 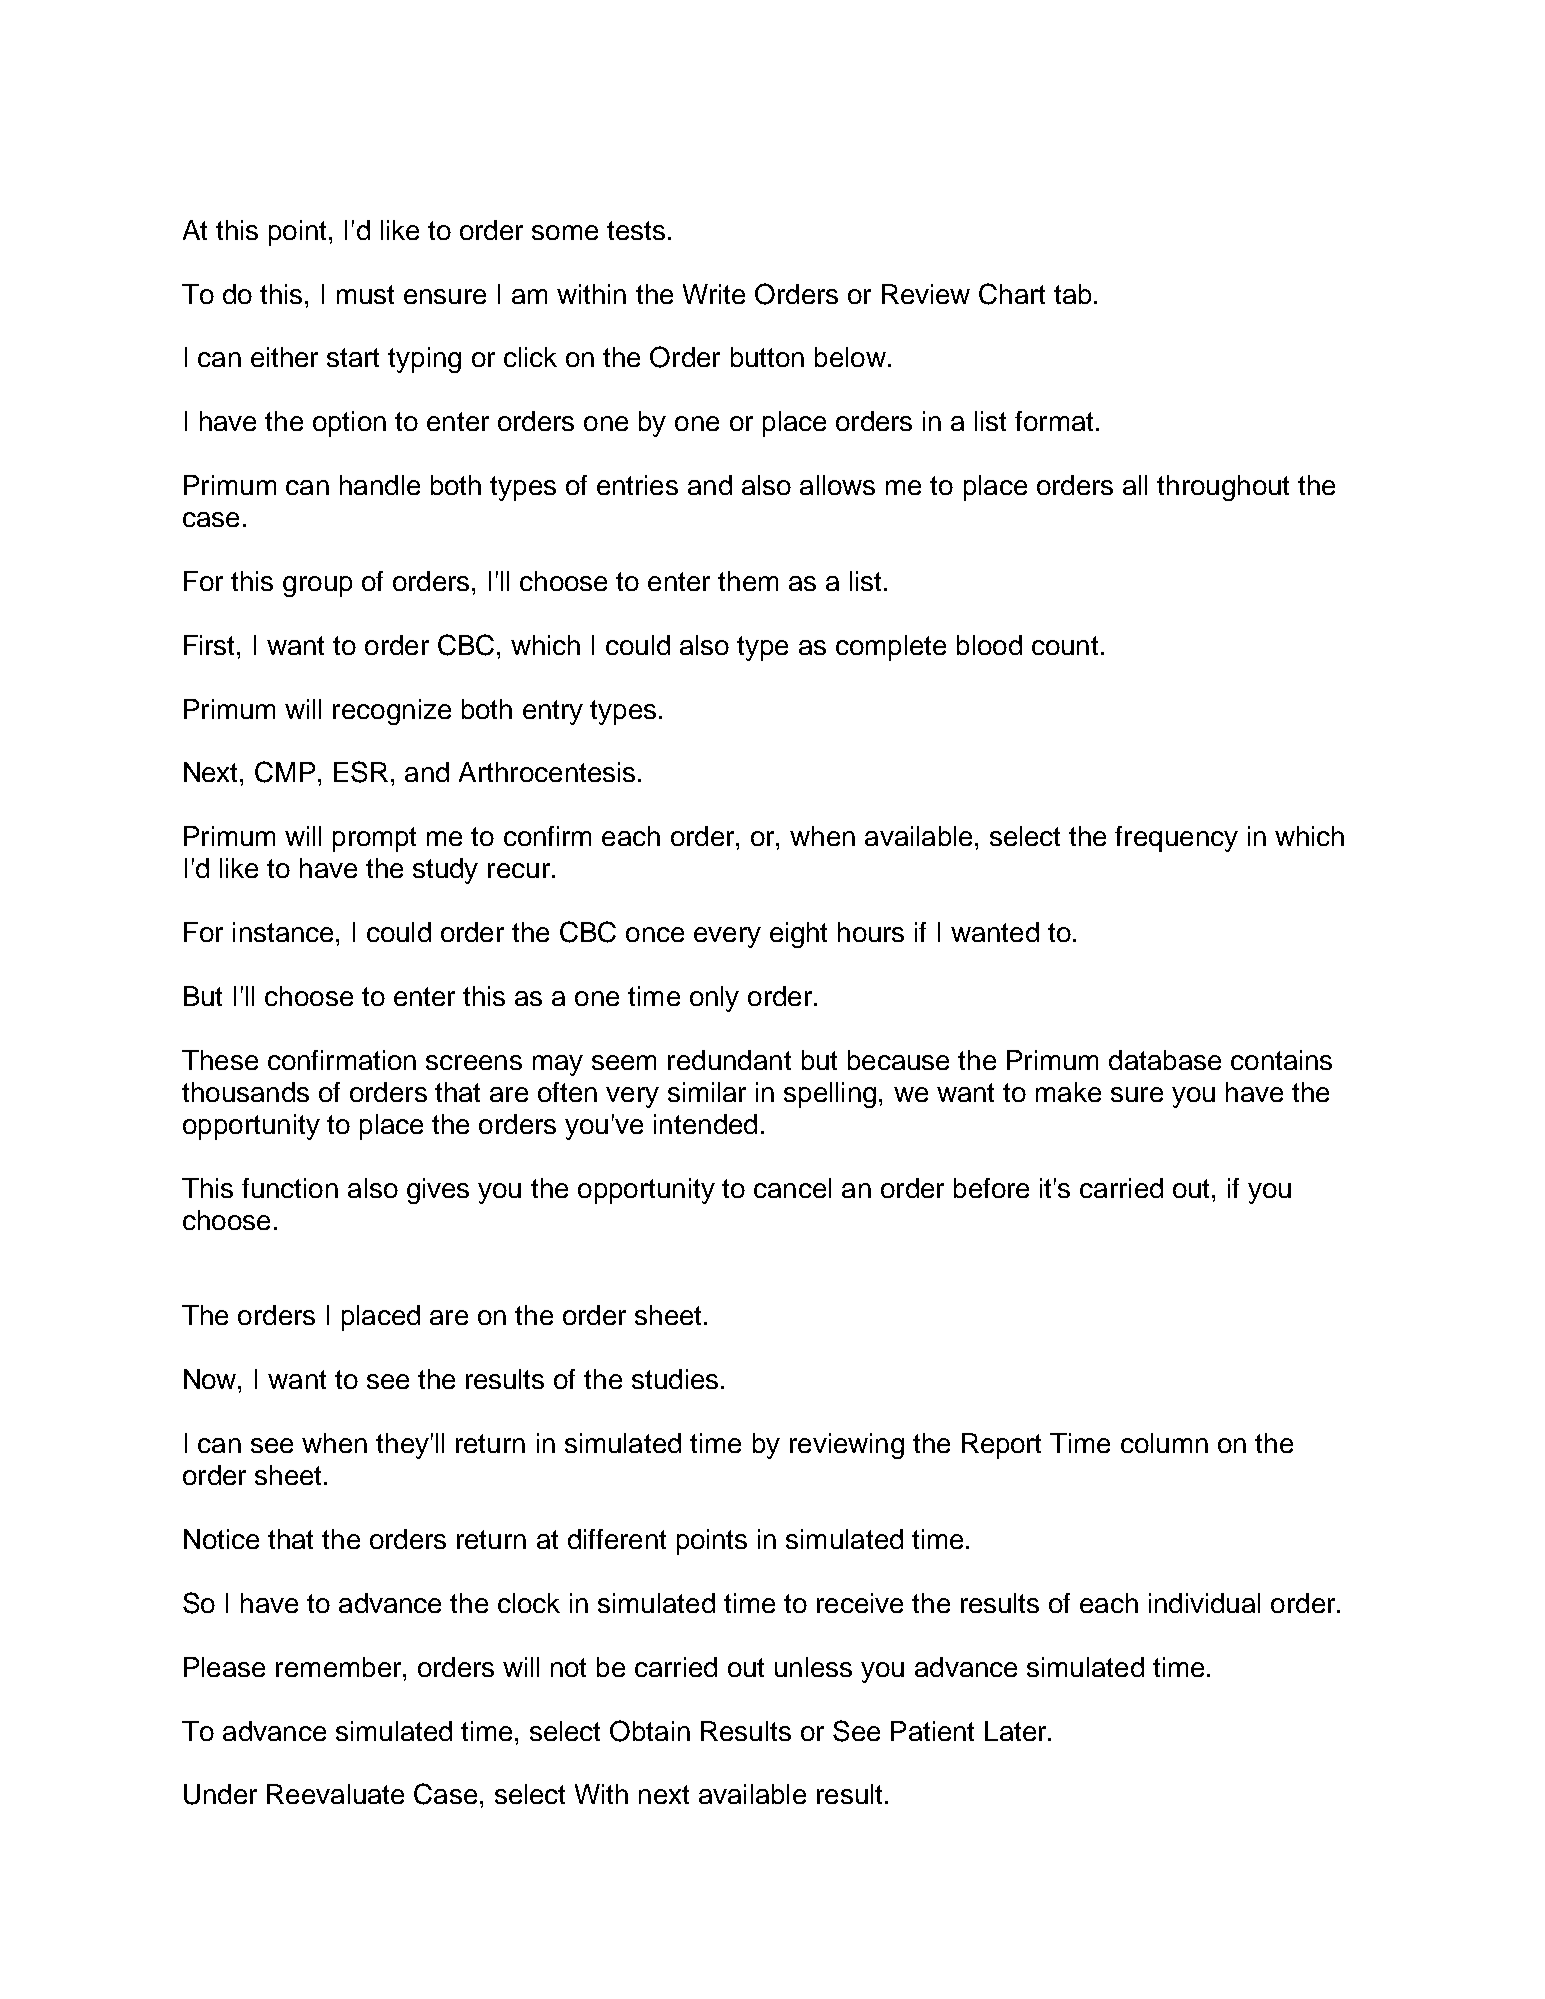 I want to click on Write, so click(x=714, y=294).
